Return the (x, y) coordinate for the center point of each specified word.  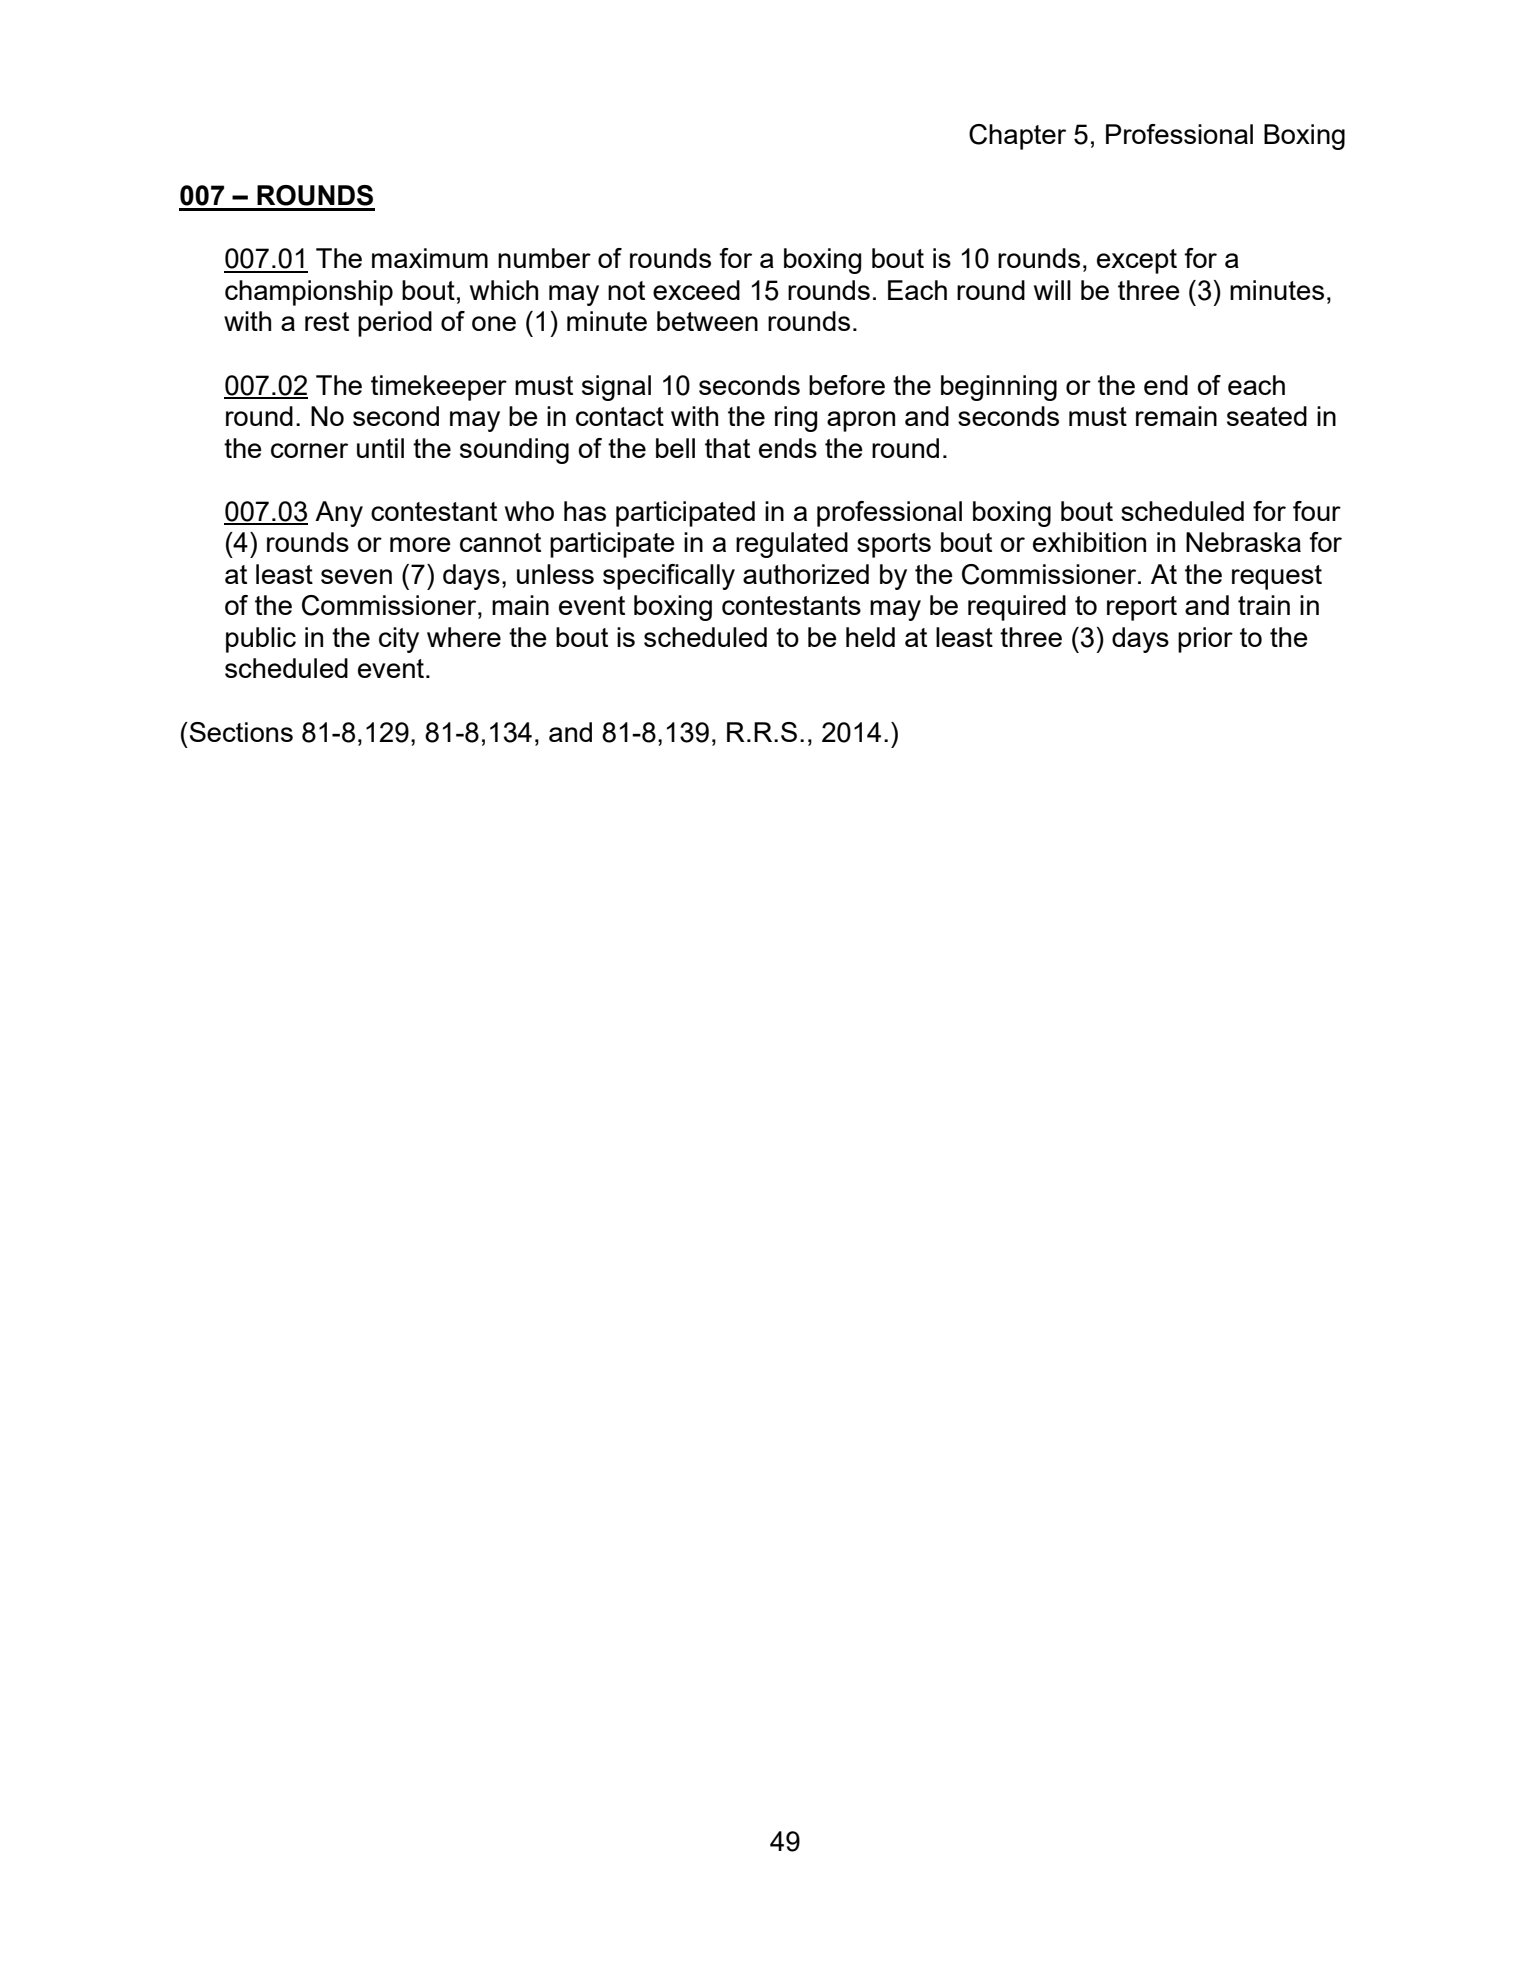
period (395, 324)
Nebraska (1243, 542)
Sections (240, 732)
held (870, 637)
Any (339, 514)
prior (1205, 640)
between (707, 321)
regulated (792, 545)
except (1137, 261)
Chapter (1017, 137)
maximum (430, 258)
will (1052, 290)
